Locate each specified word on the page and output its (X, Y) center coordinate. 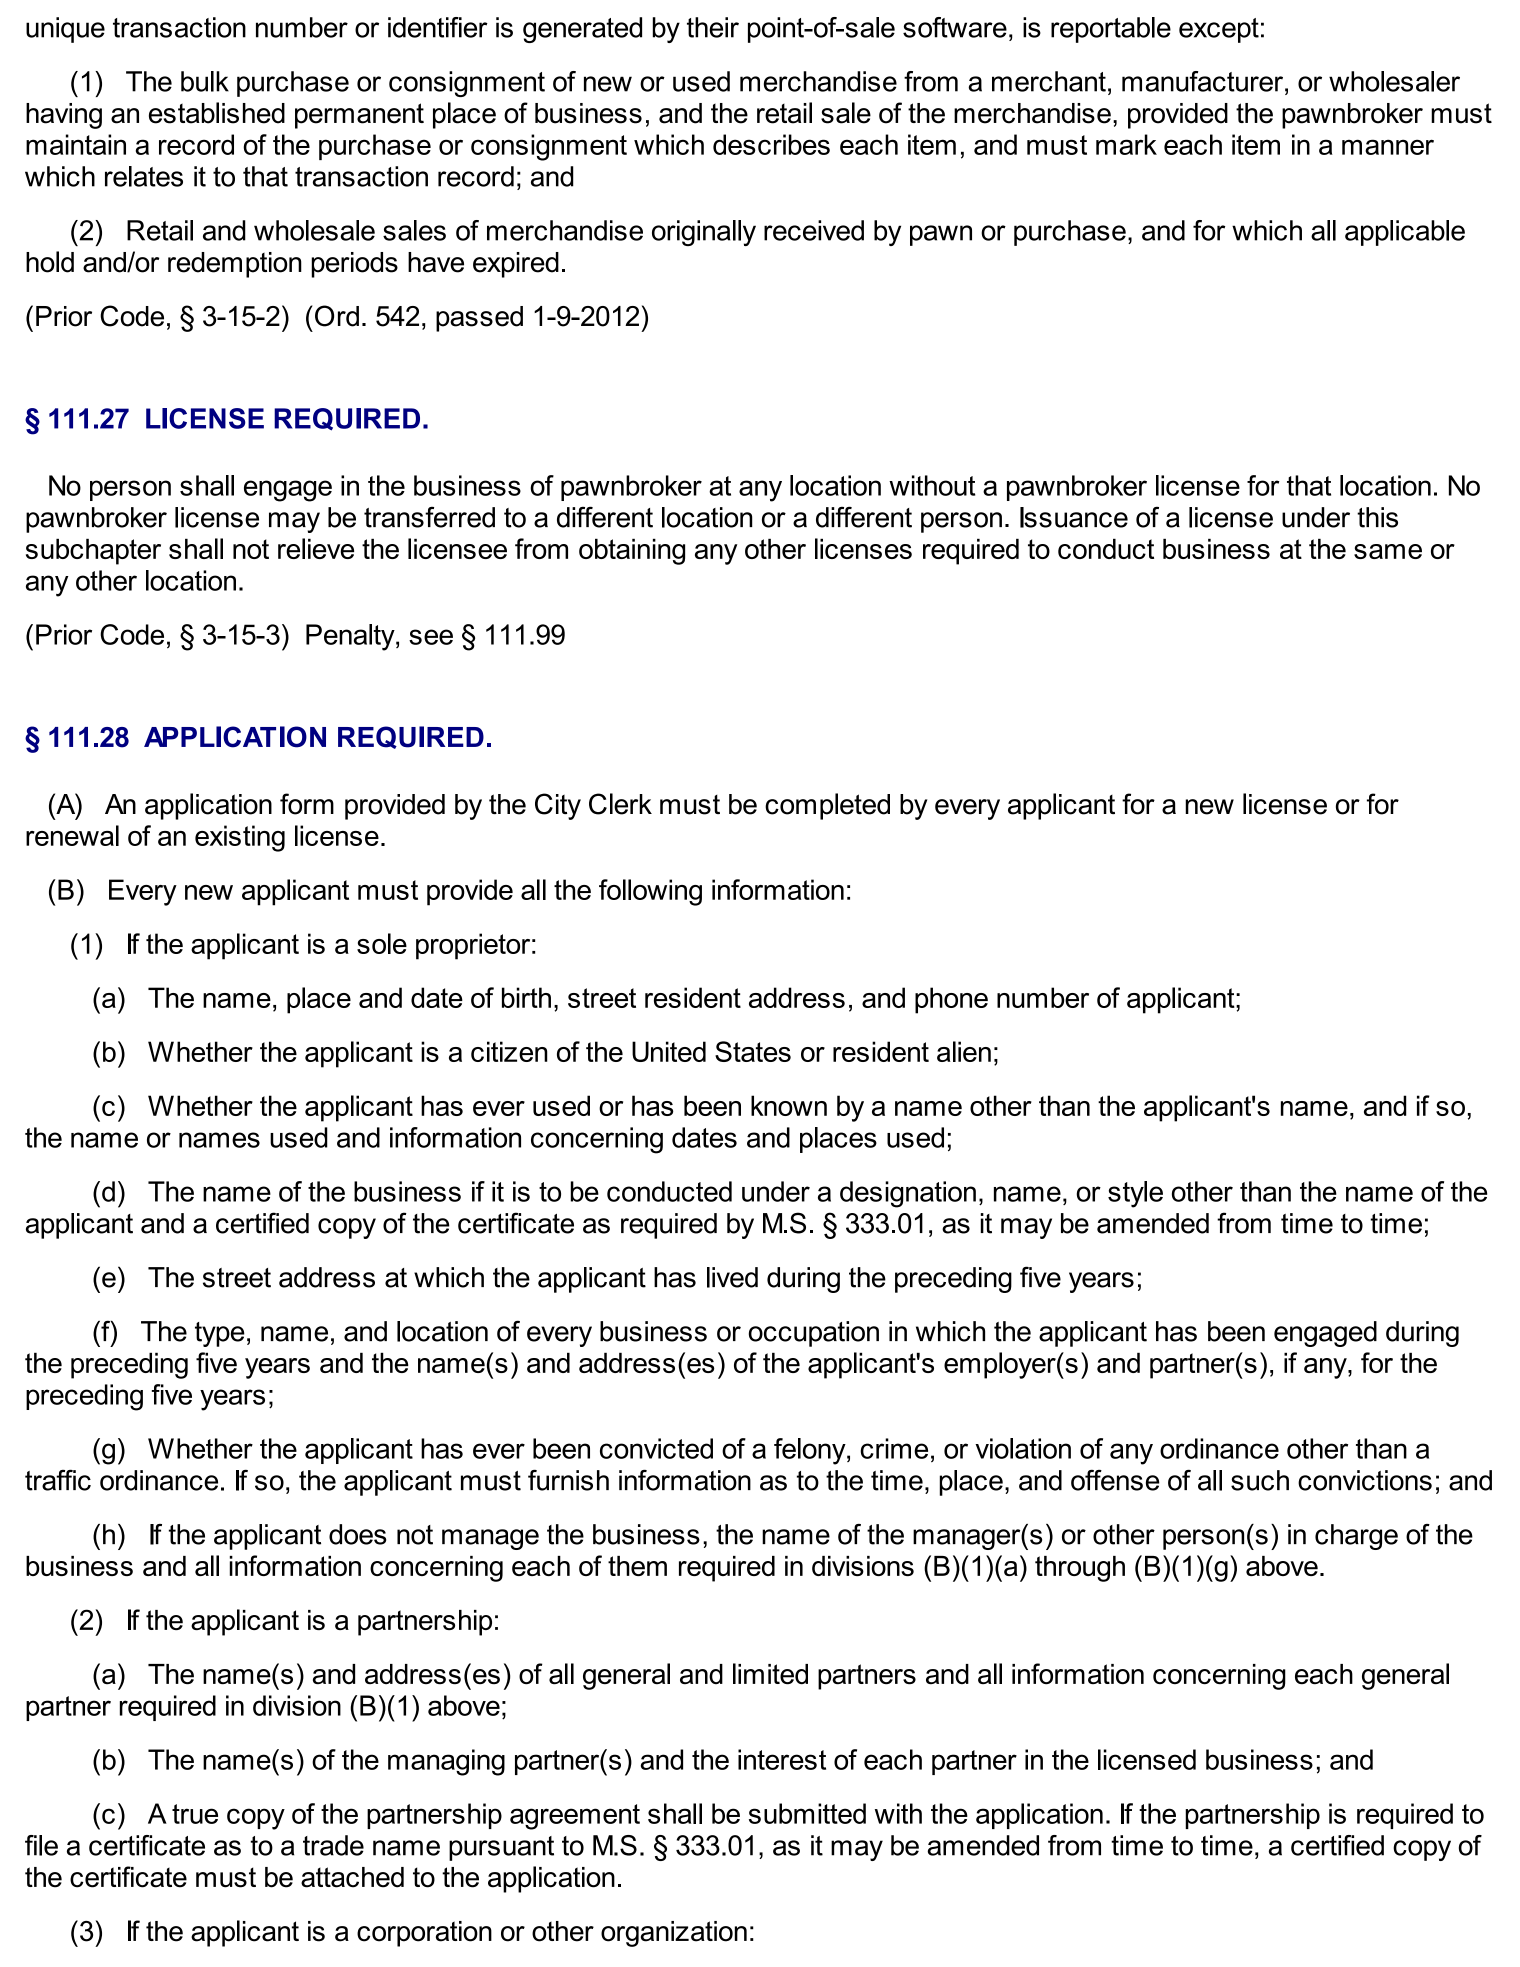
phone (951, 1000)
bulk (205, 81)
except (1219, 30)
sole (382, 943)
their (713, 27)
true (195, 1814)
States (753, 1051)
